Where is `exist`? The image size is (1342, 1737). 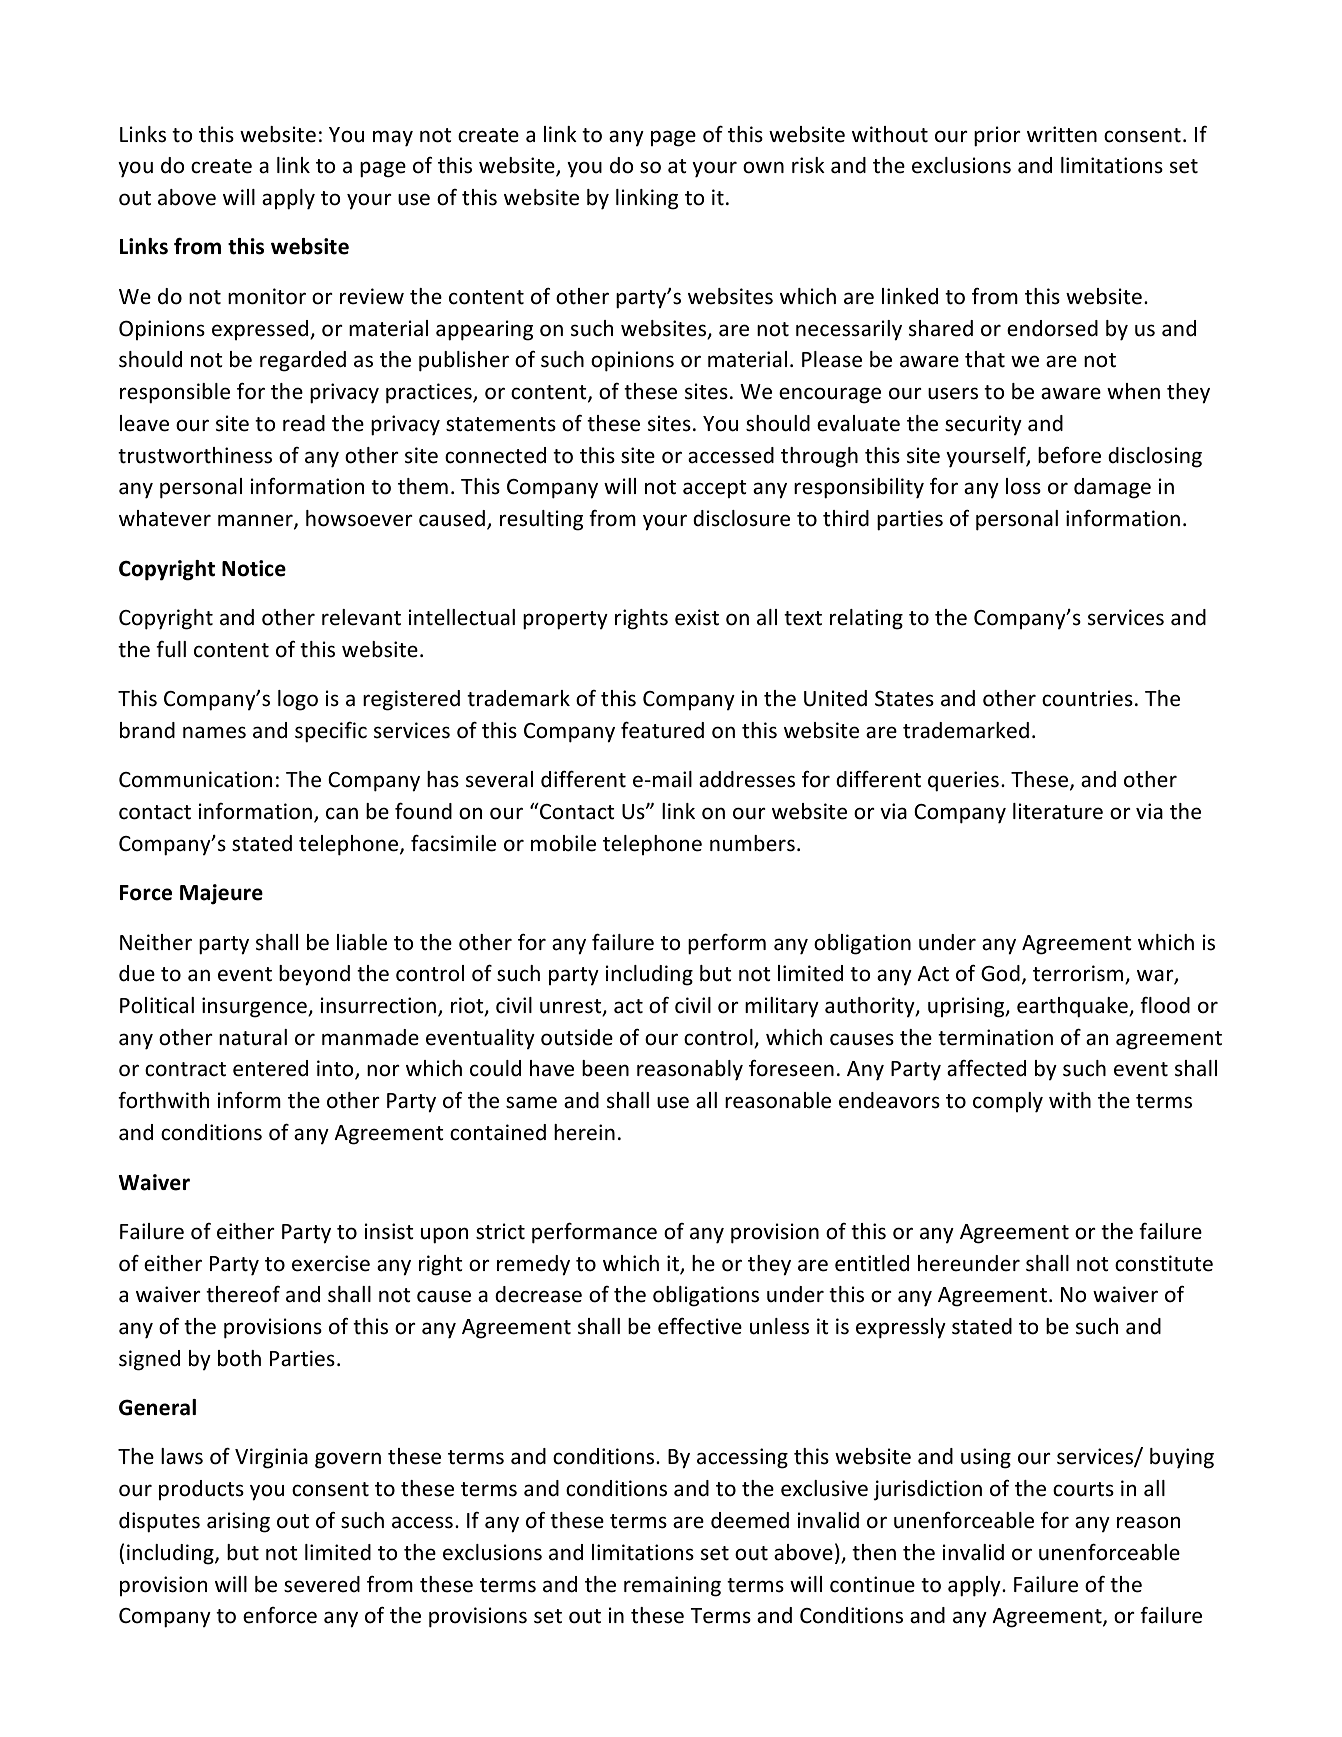
exist is located at coordinates (697, 617).
